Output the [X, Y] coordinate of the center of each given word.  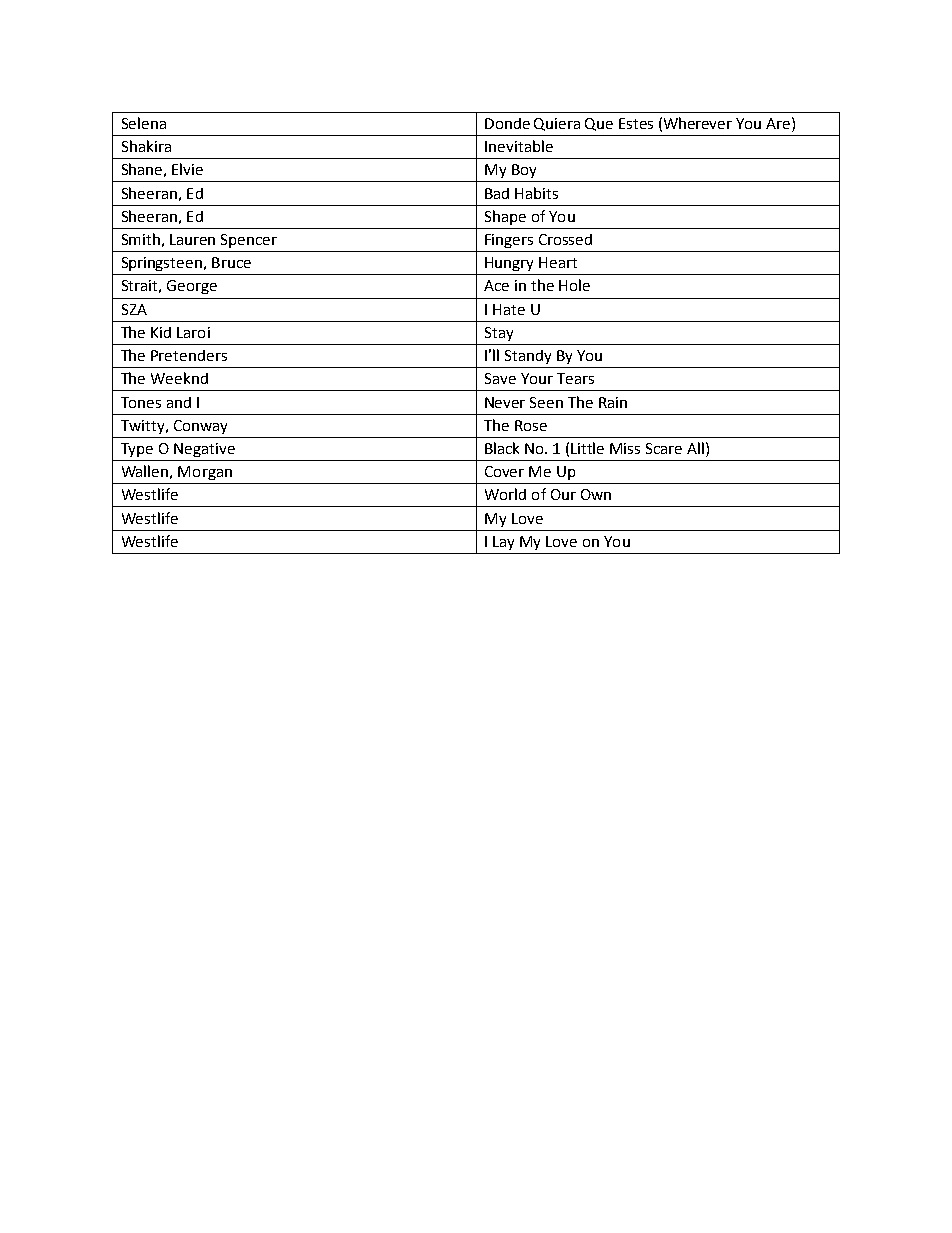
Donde [507, 123]
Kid [161, 332]
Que [599, 124]
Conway [200, 427]
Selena [144, 123]
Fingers [509, 241]
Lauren [192, 239]
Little [587, 448]
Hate [509, 309]
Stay [499, 334]
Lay [503, 543]
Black [502, 448]
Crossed [565, 239]
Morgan [205, 473]
